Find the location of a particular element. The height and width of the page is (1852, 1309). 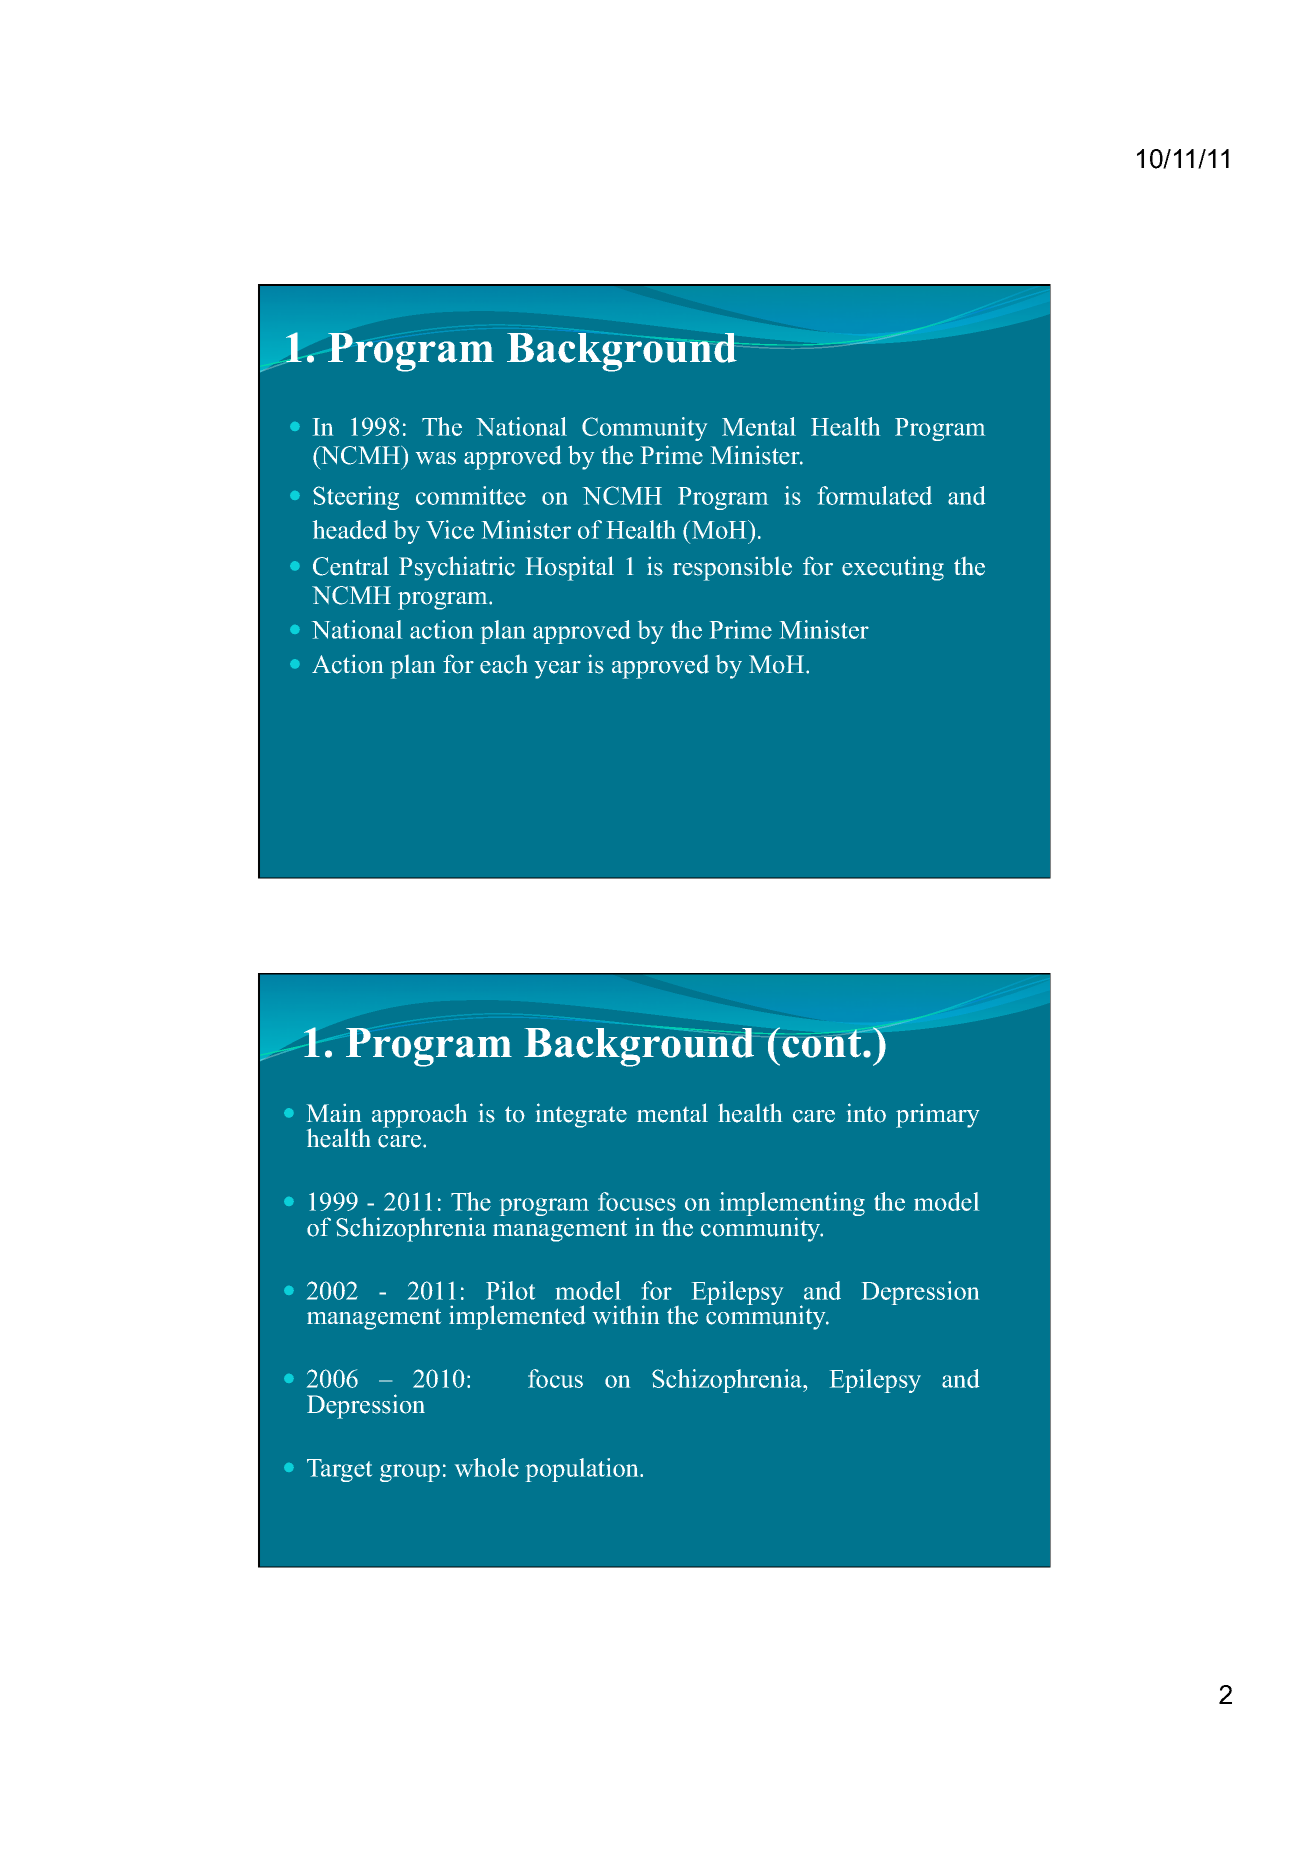

executing is located at coordinates (893, 568).
